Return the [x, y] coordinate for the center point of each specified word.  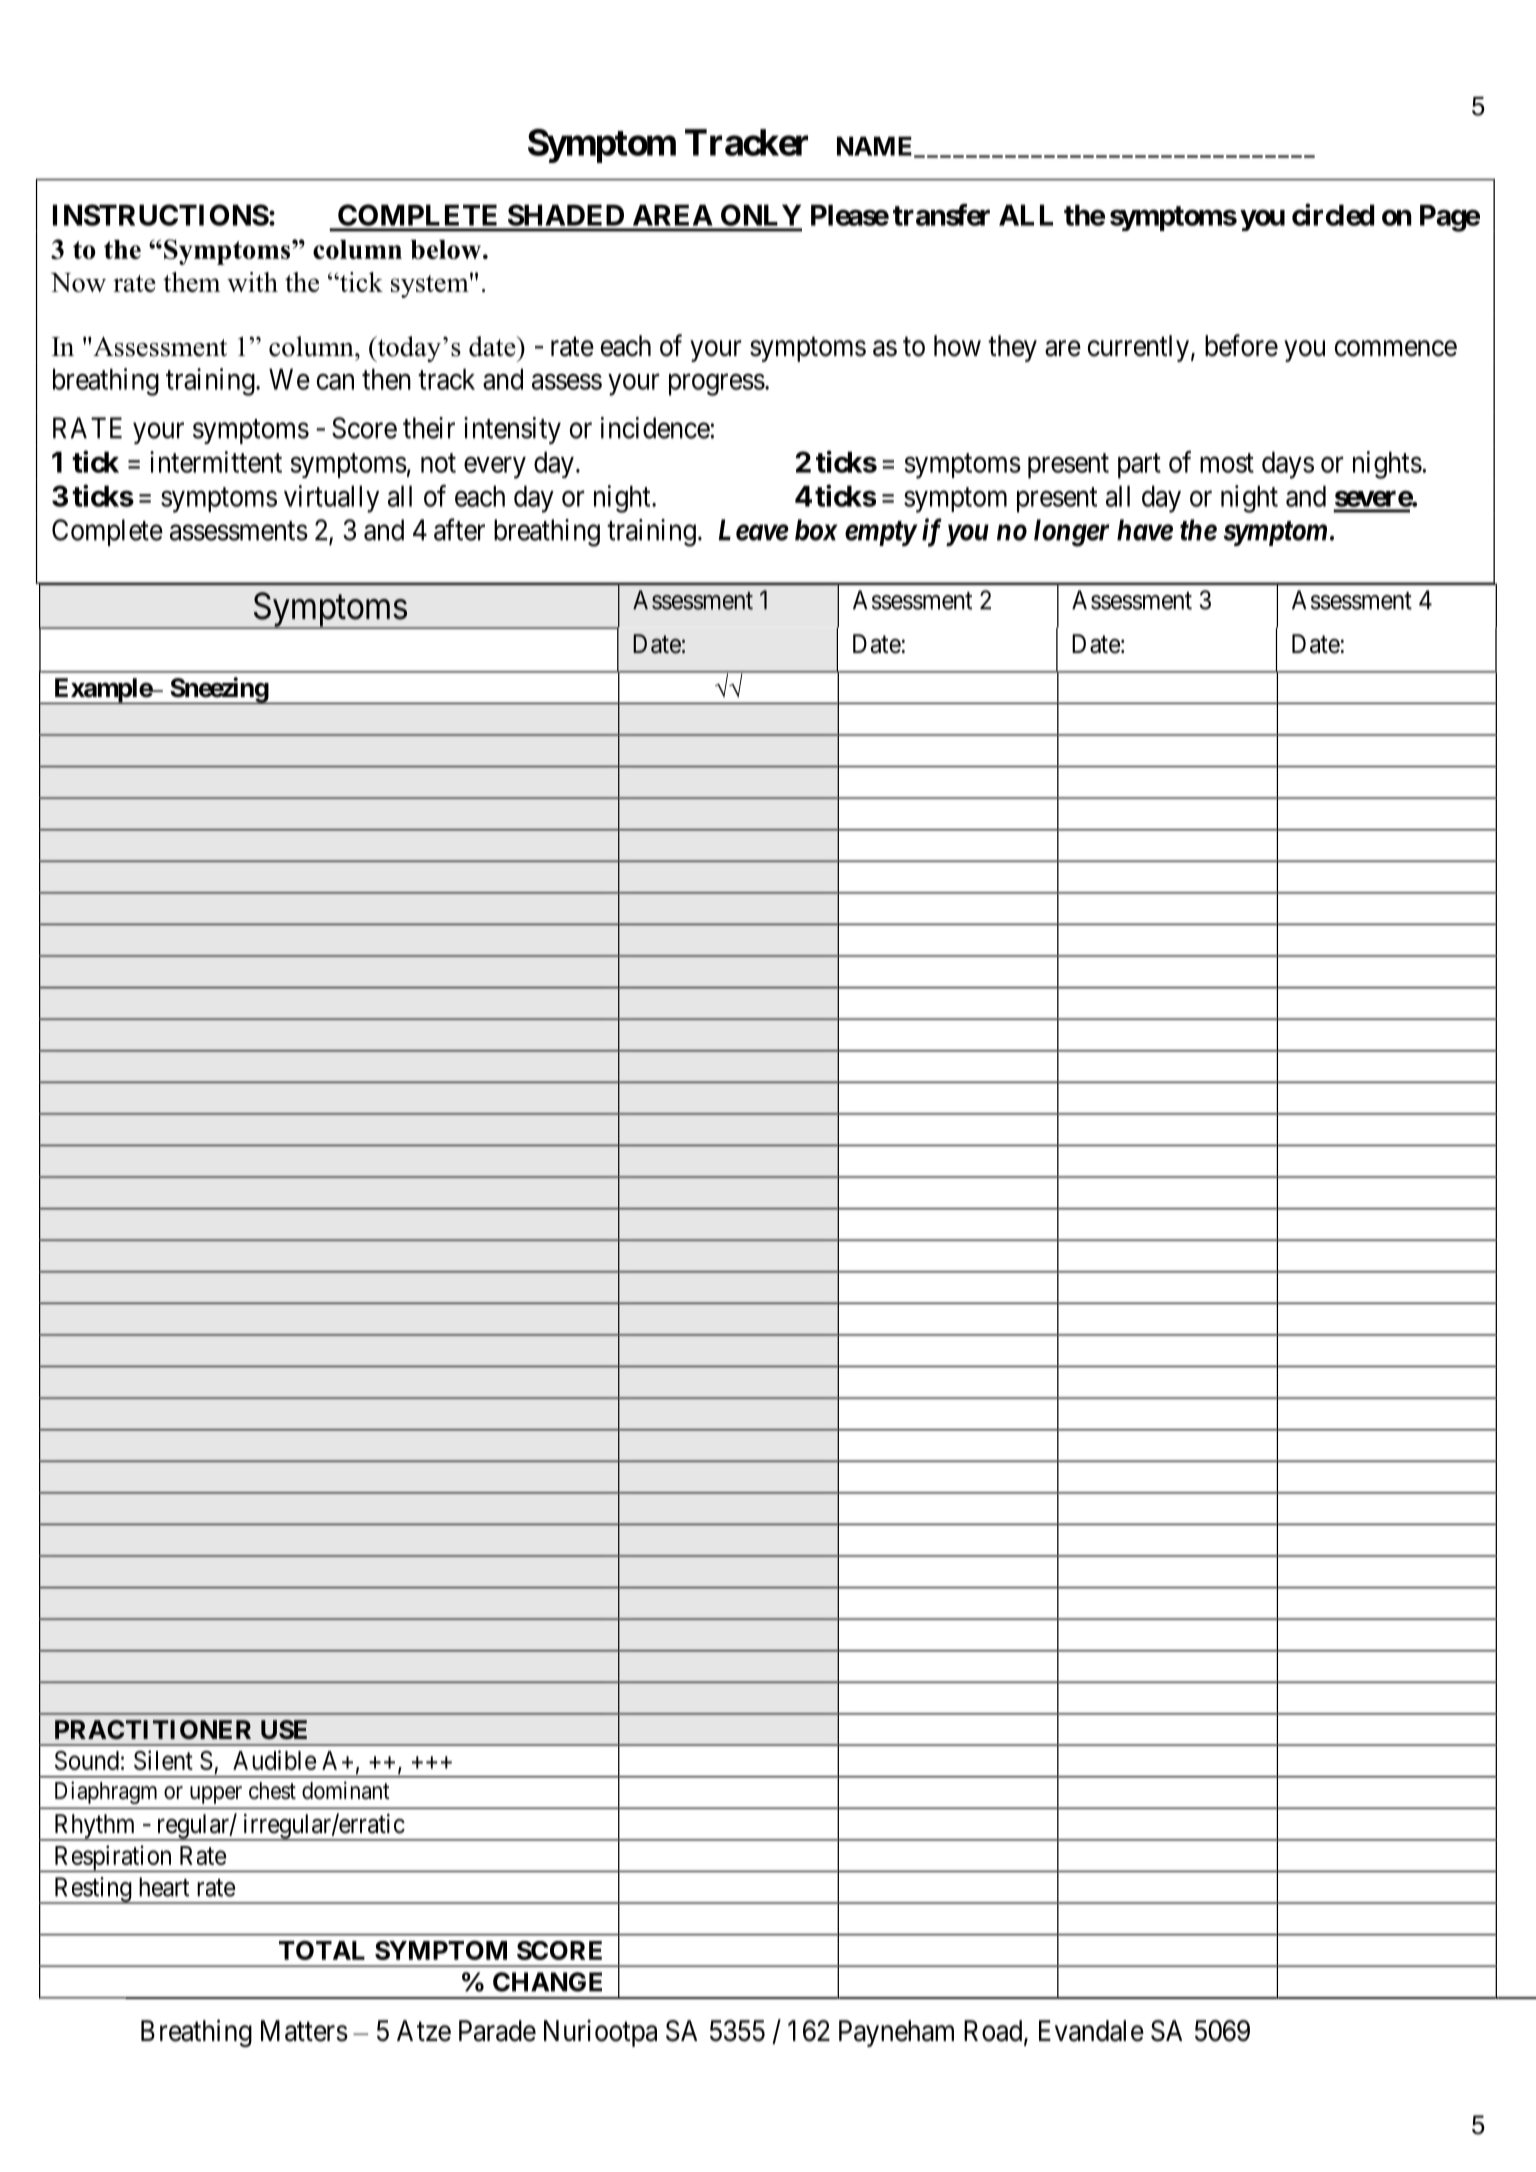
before [1241, 345]
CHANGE [547, 1982]
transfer [941, 215]
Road [994, 2032]
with [252, 282]
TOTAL [322, 1950]
